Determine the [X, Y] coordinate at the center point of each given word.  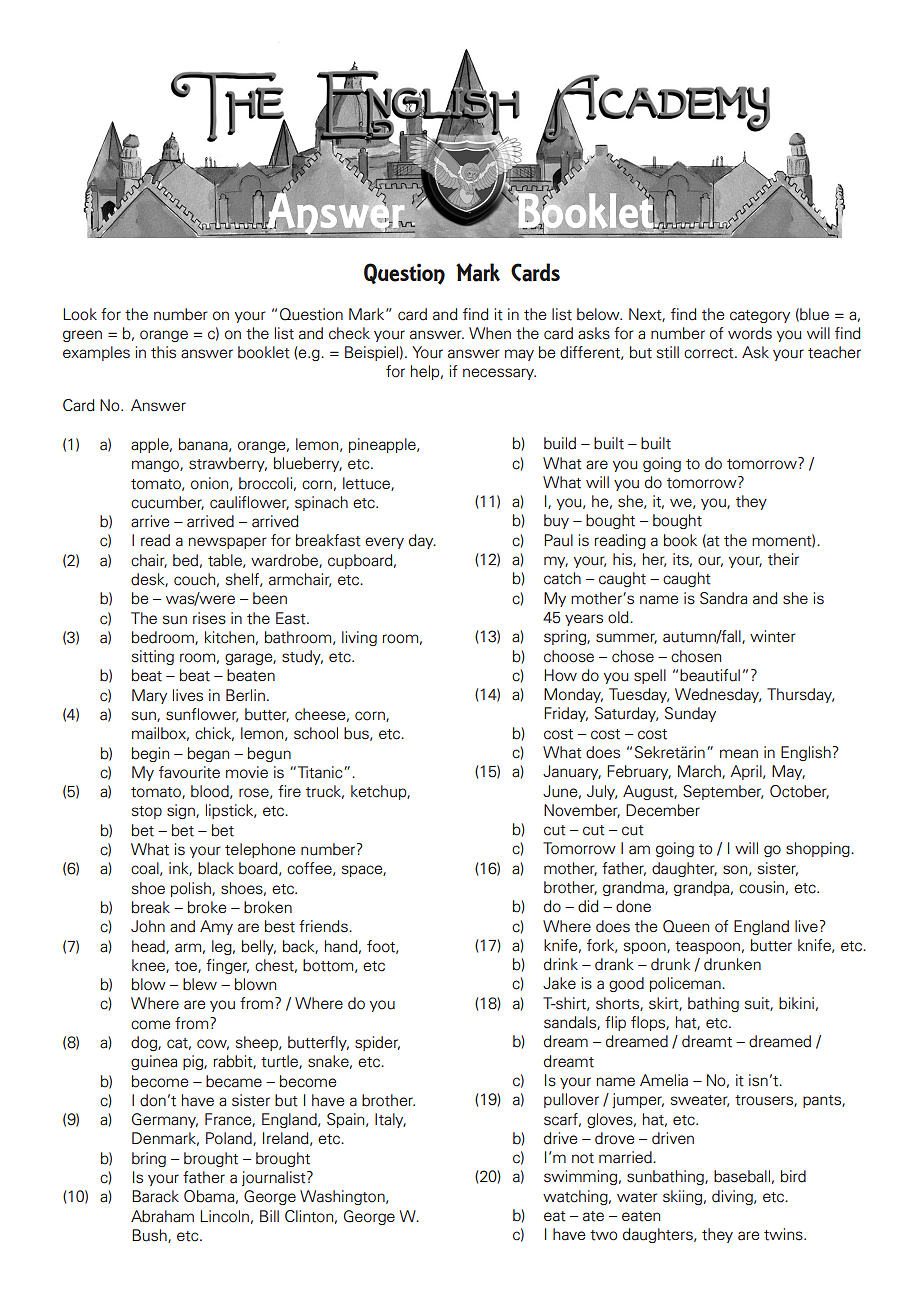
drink [561, 964]
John [148, 926]
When [490, 333]
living [359, 638]
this [163, 352]
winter [773, 636]
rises [209, 618]
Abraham [162, 1216]
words [750, 333]
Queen [686, 926]
